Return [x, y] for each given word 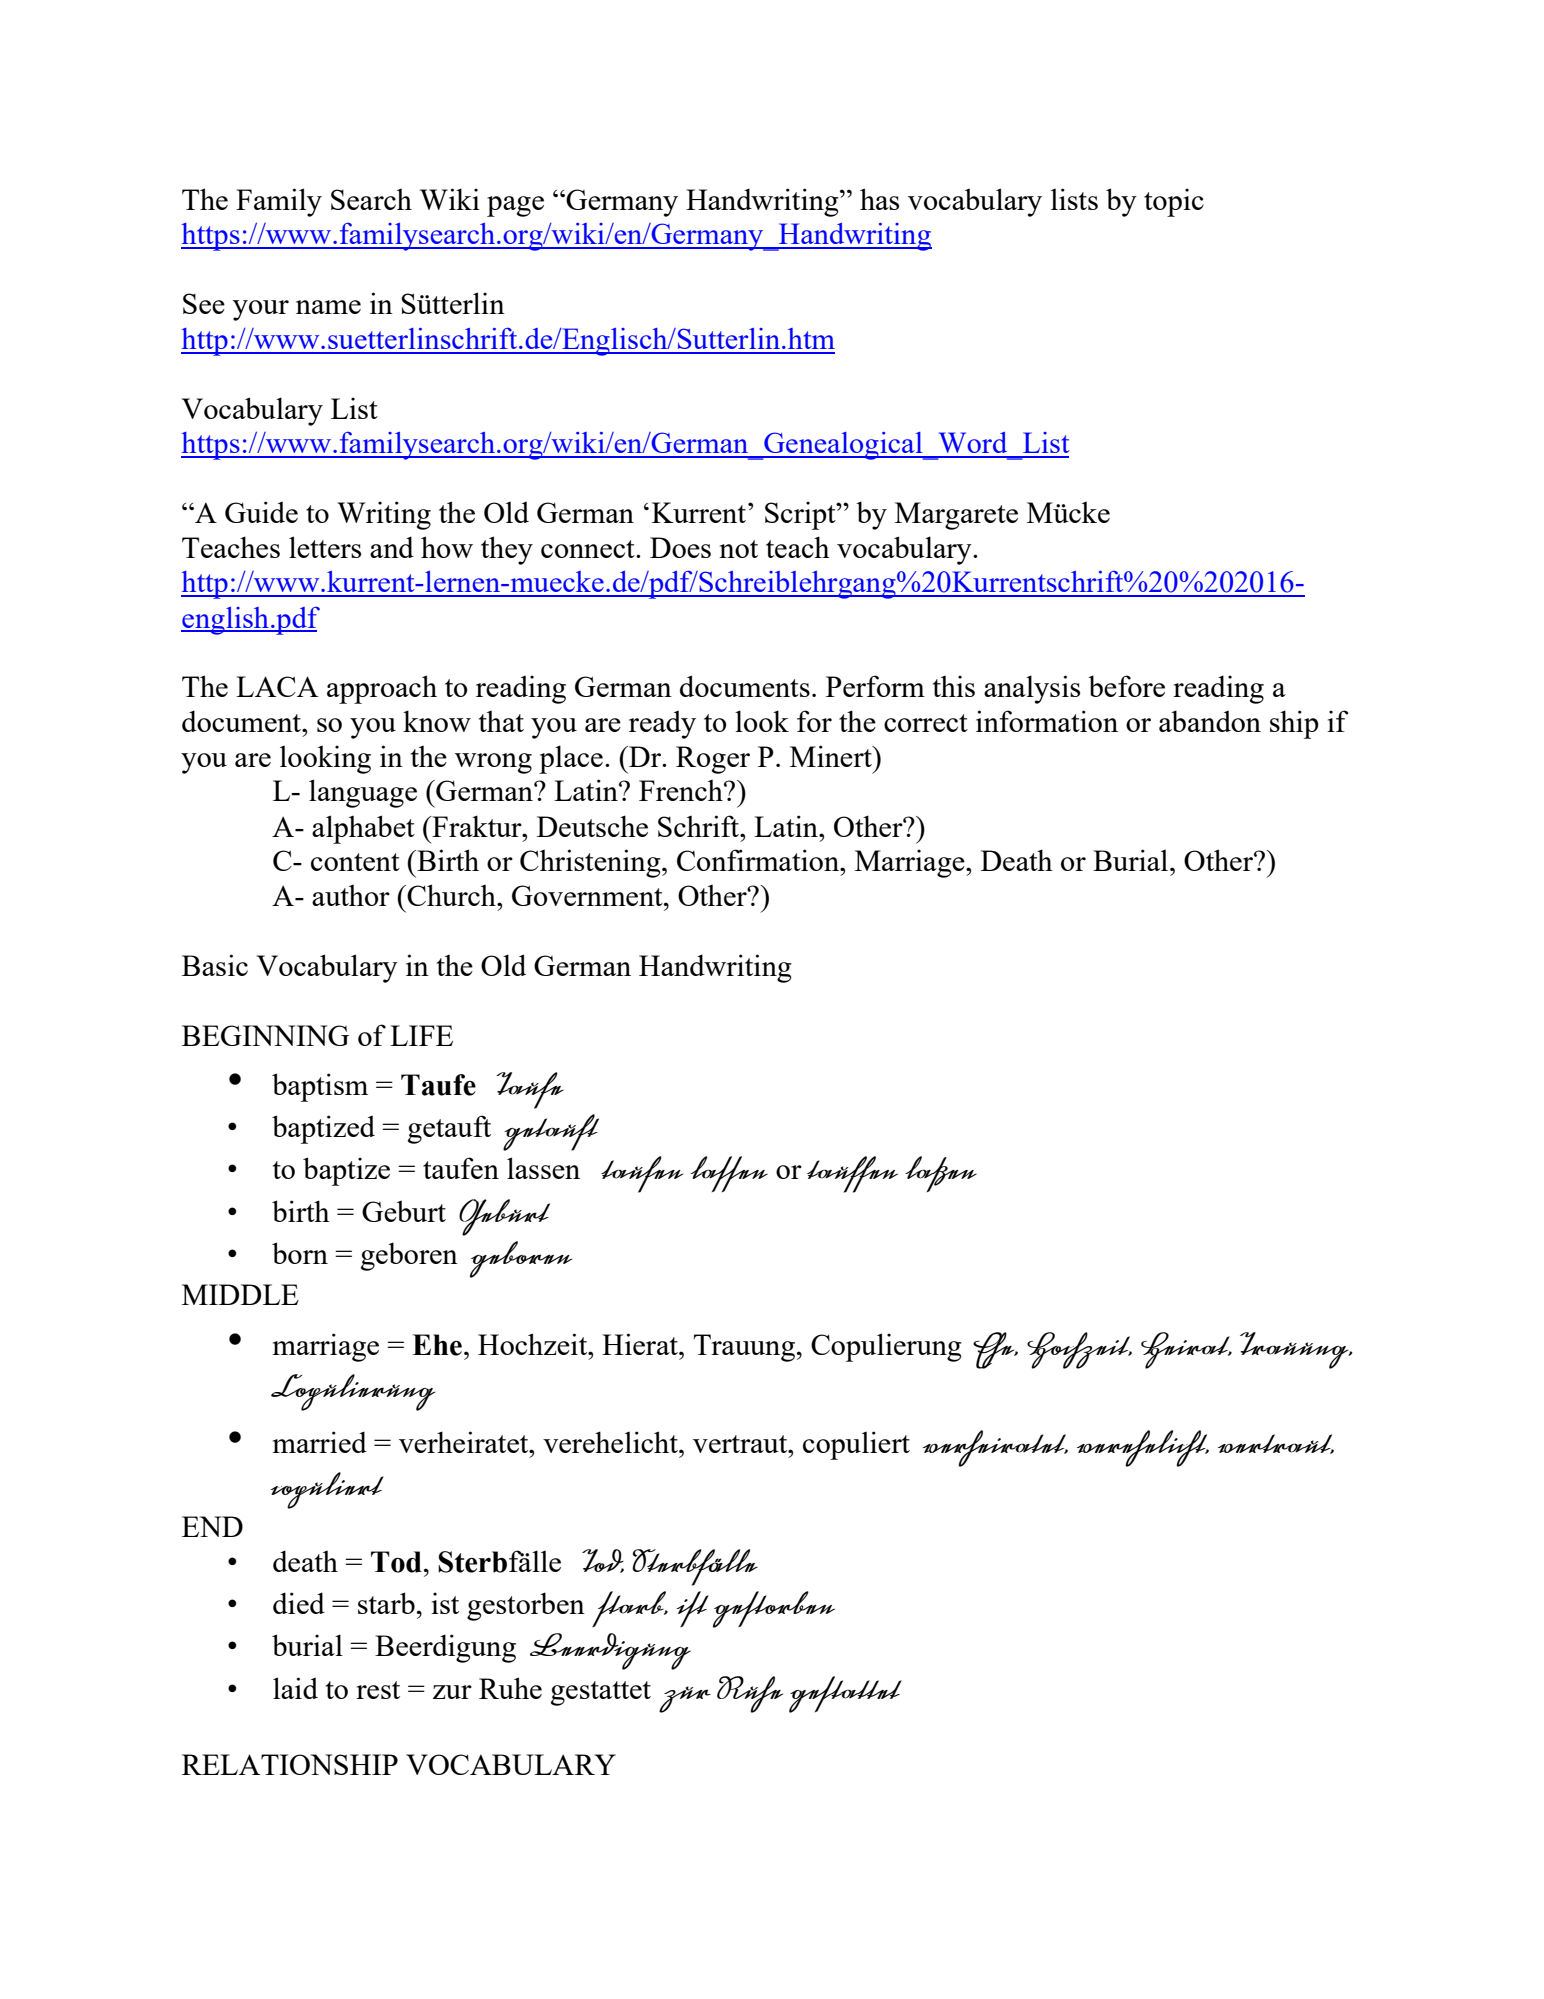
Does [680, 547]
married [320, 1442]
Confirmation [759, 860]
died [299, 1603]
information [1047, 721]
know [437, 721]
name [328, 307]
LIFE [421, 1035]
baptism [320, 1087]
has [879, 199]
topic [1174, 202]
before [1126, 686]
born [300, 1253]
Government [588, 895]
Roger [713, 760]
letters [325, 547]
